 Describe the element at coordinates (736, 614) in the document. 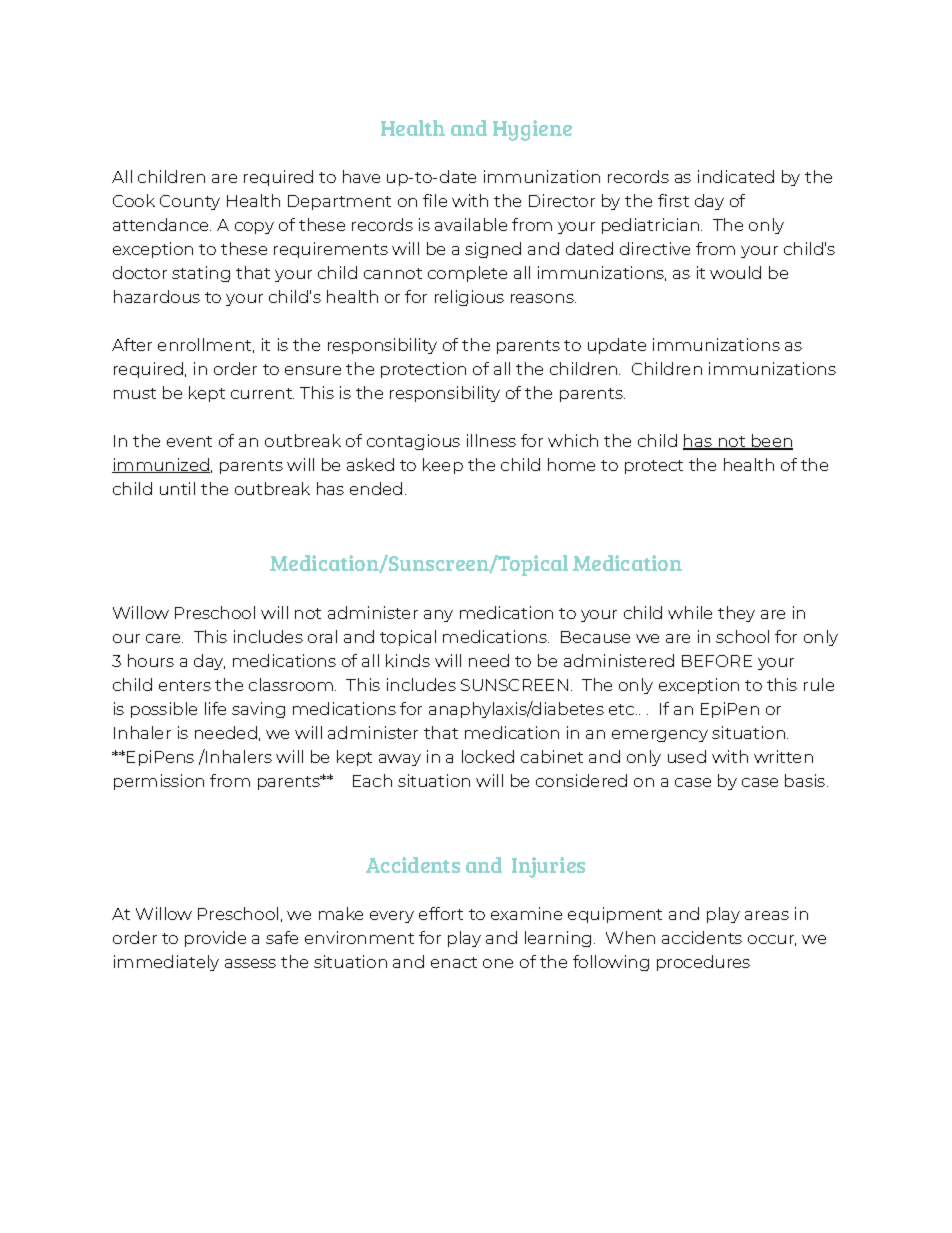

I see `they` at that location.
